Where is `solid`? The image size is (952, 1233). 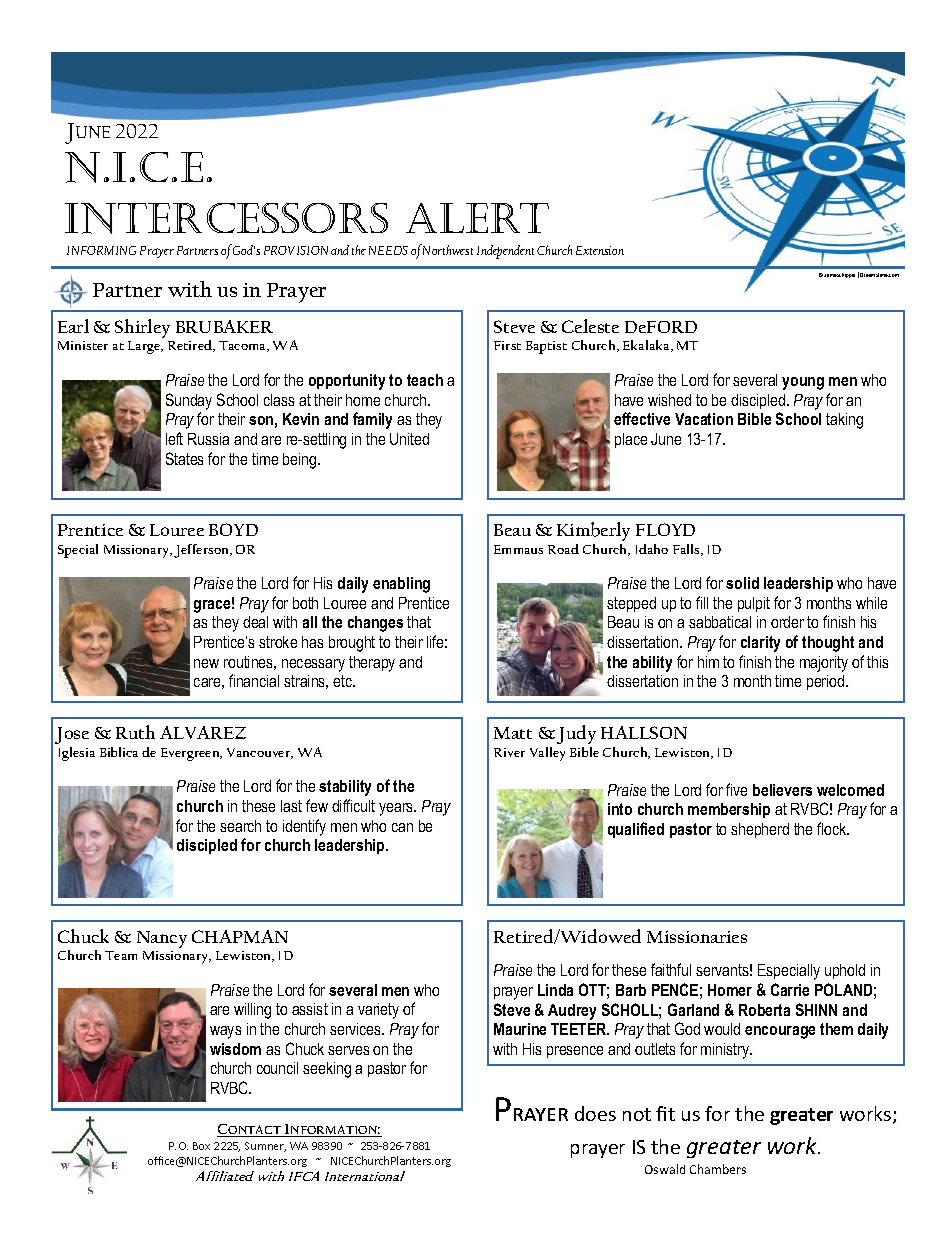
solid is located at coordinates (742, 583).
